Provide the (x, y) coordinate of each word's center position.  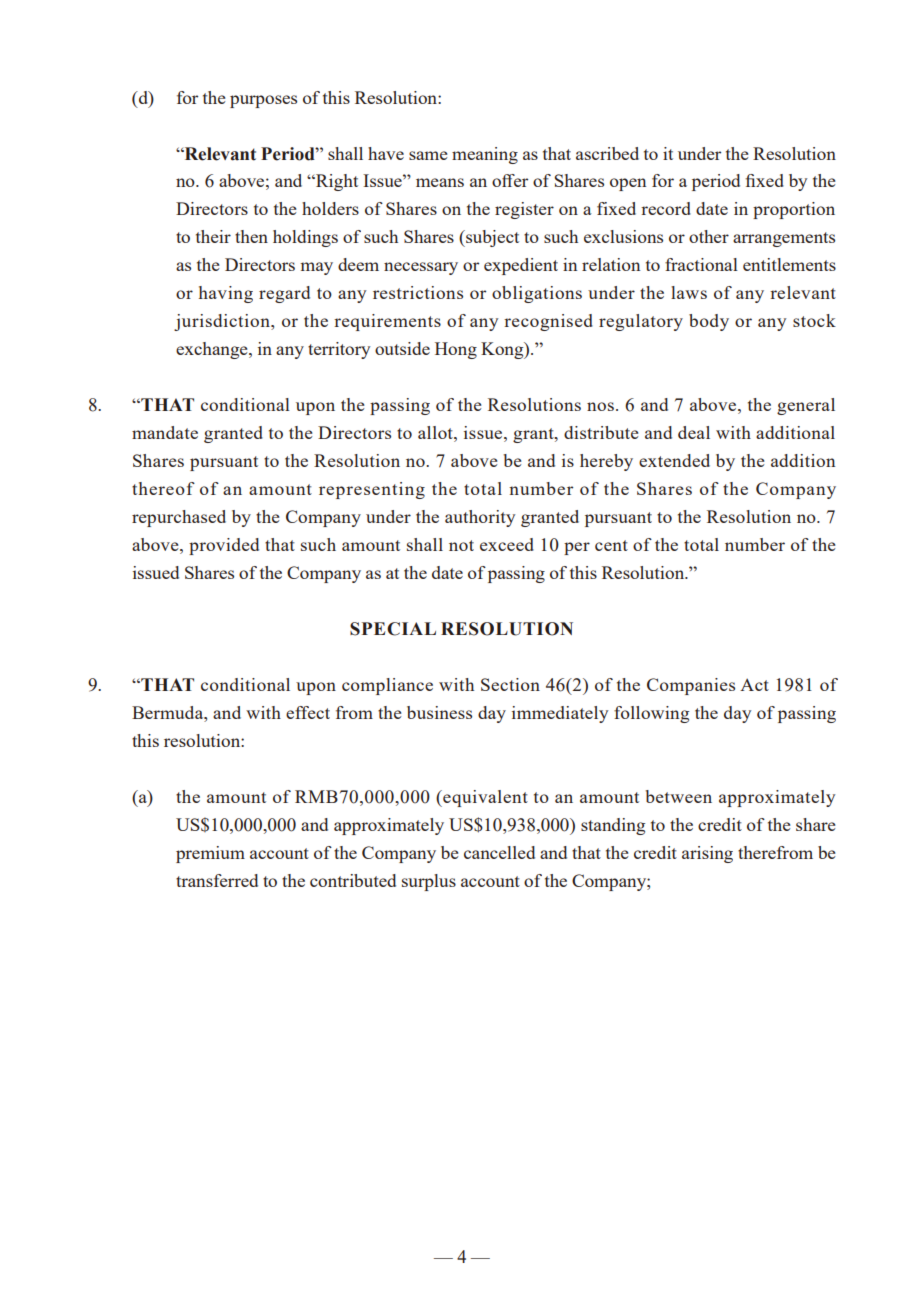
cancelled (499, 852)
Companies (691, 686)
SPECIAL (393, 629)
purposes (263, 101)
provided (224, 546)
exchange (213, 350)
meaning (485, 155)
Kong (503, 350)
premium (210, 854)
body (709, 322)
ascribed (607, 153)
